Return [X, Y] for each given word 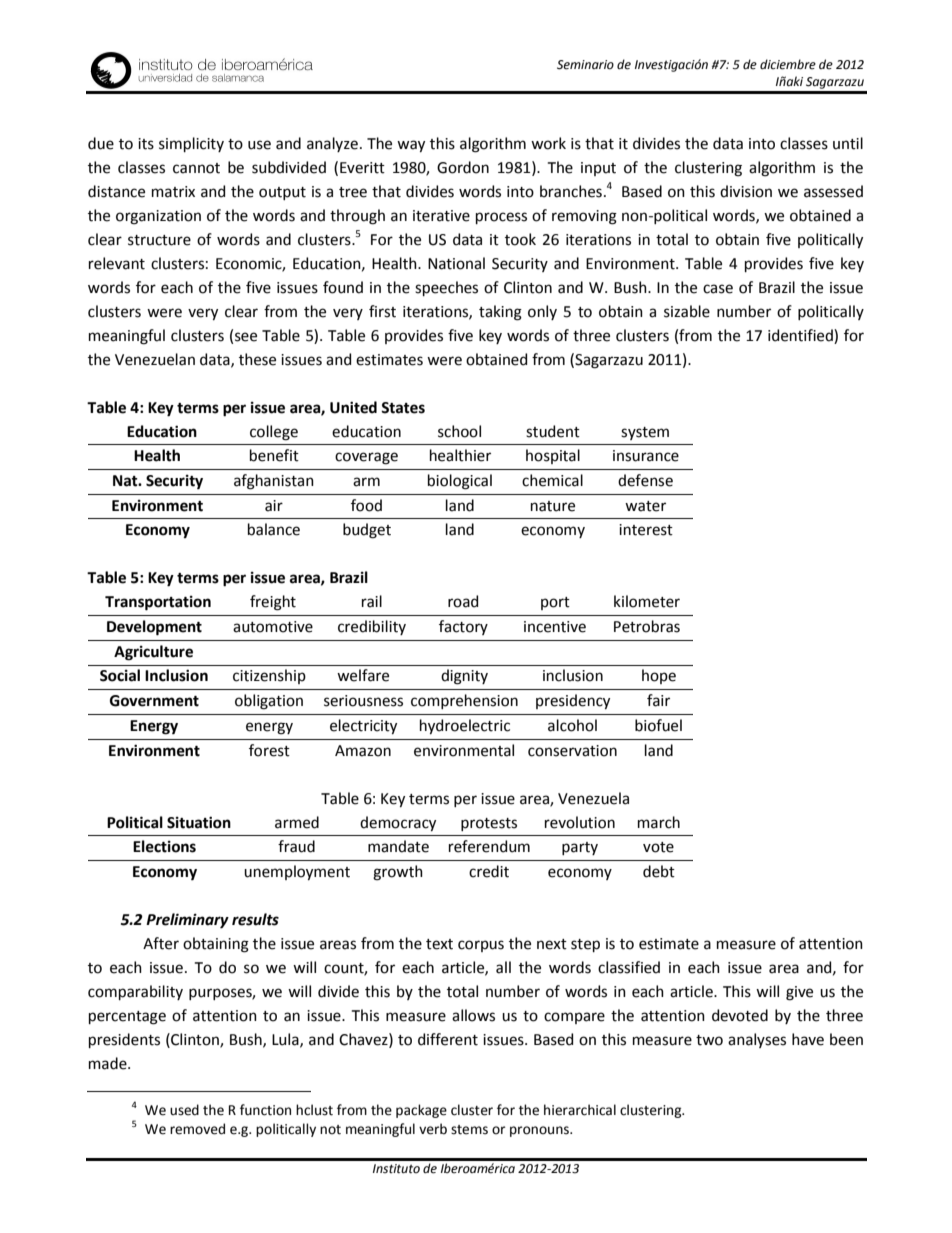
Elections [164, 846]
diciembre [788, 64]
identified [801, 335]
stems [469, 1130]
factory [463, 627]
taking [500, 313]
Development [154, 628]
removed [197, 1129]
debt [659, 871]
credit [489, 871]
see [246, 337]
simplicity [191, 144]
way [411, 146]
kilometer [647, 601]
